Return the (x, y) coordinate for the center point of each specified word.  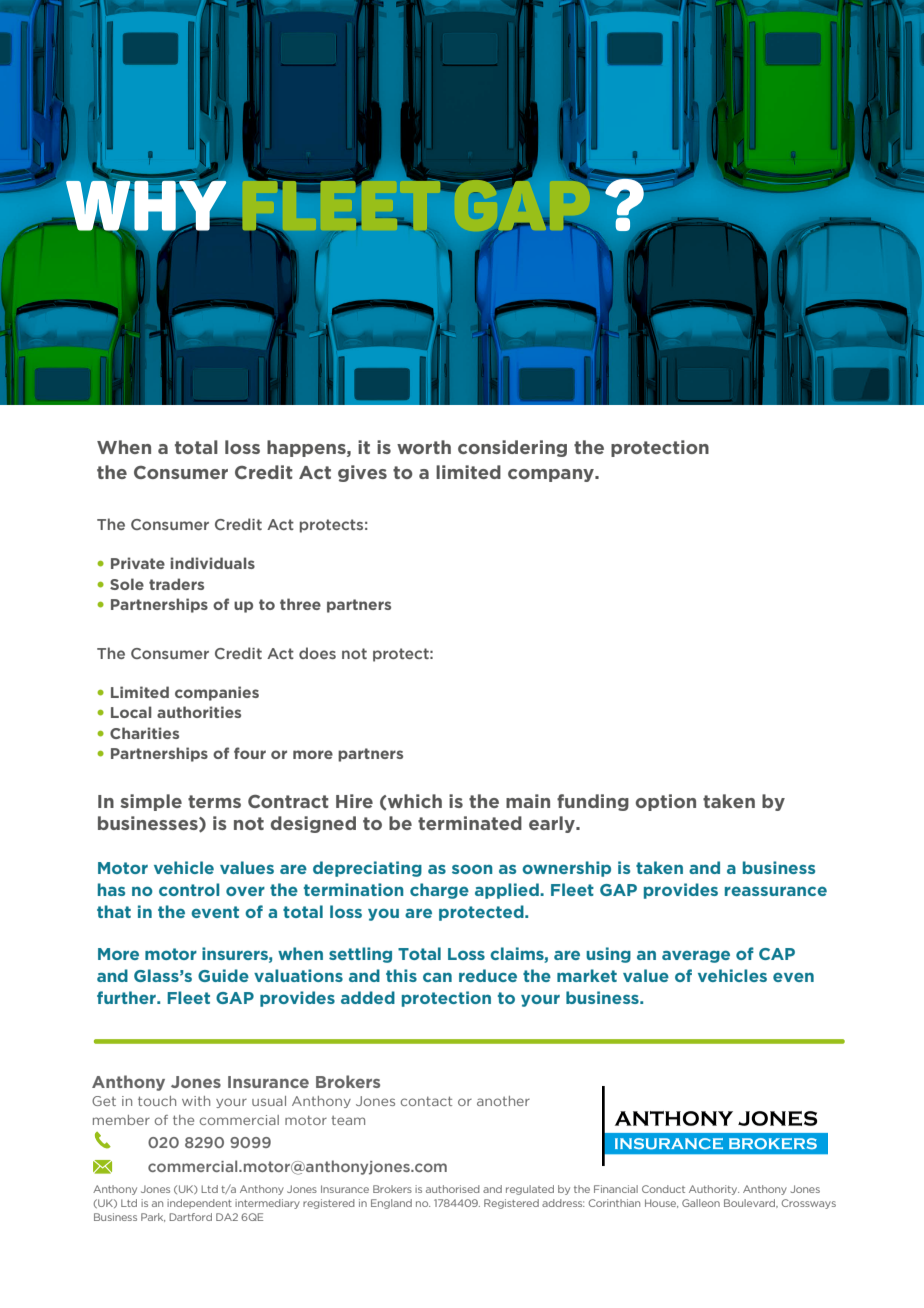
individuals (212, 563)
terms (214, 801)
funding (593, 802)
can (437, 977)
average (696, 956)
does (317, 653)
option (666, 802)
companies (217, 693)
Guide (223, 975)
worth (424, 447)
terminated (470, 823)
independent (199, 1204)
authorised (453, 1189)
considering (512, 448)
